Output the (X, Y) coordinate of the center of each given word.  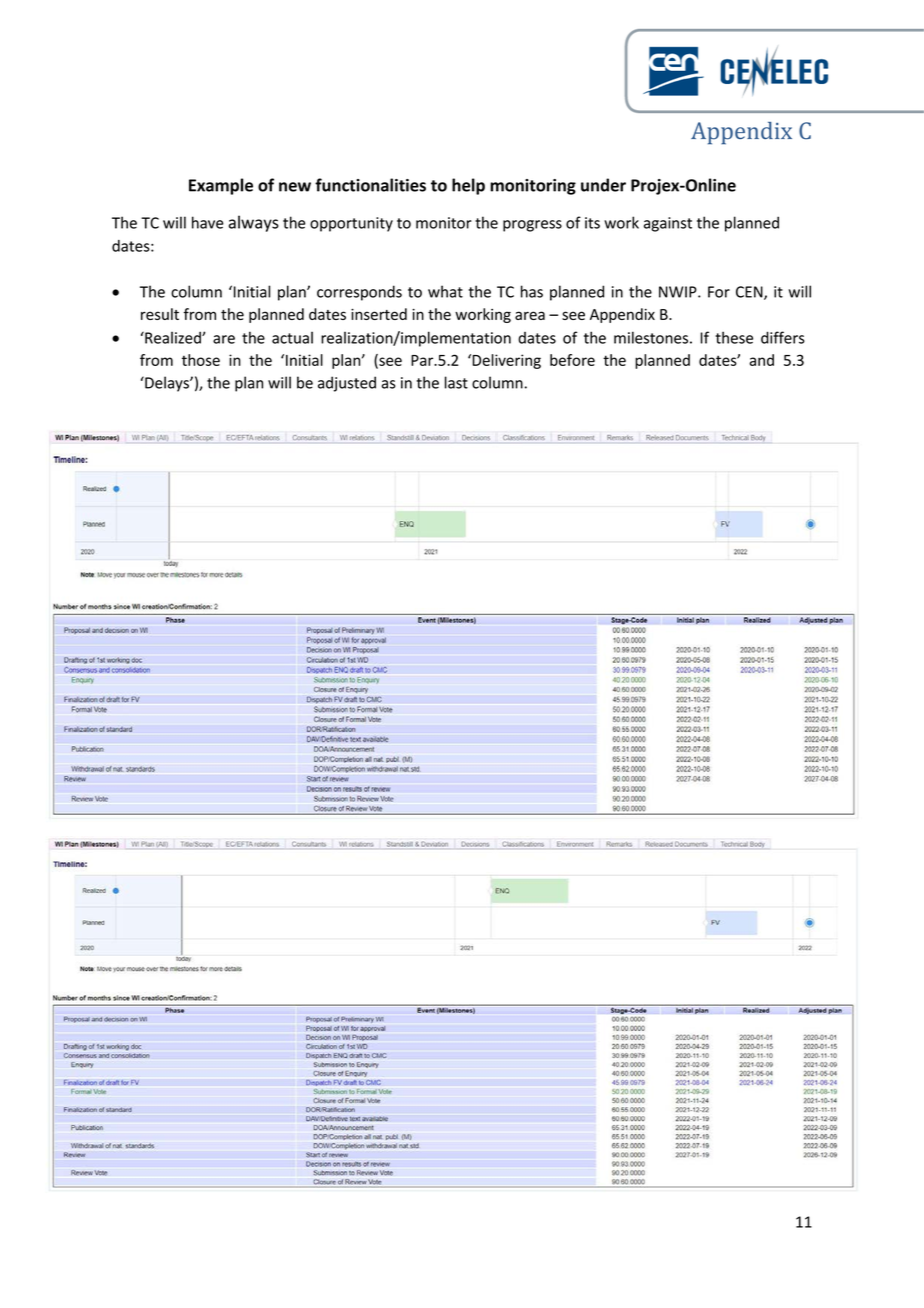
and (761, 360)
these (734, 337)
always (254, 223)
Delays (167, 384)
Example (221, 186)
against (668, 224)
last (456, 382)
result (160, 314)
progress (532, 226)
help (468, 186)
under (603, 185)
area (530, 315)
